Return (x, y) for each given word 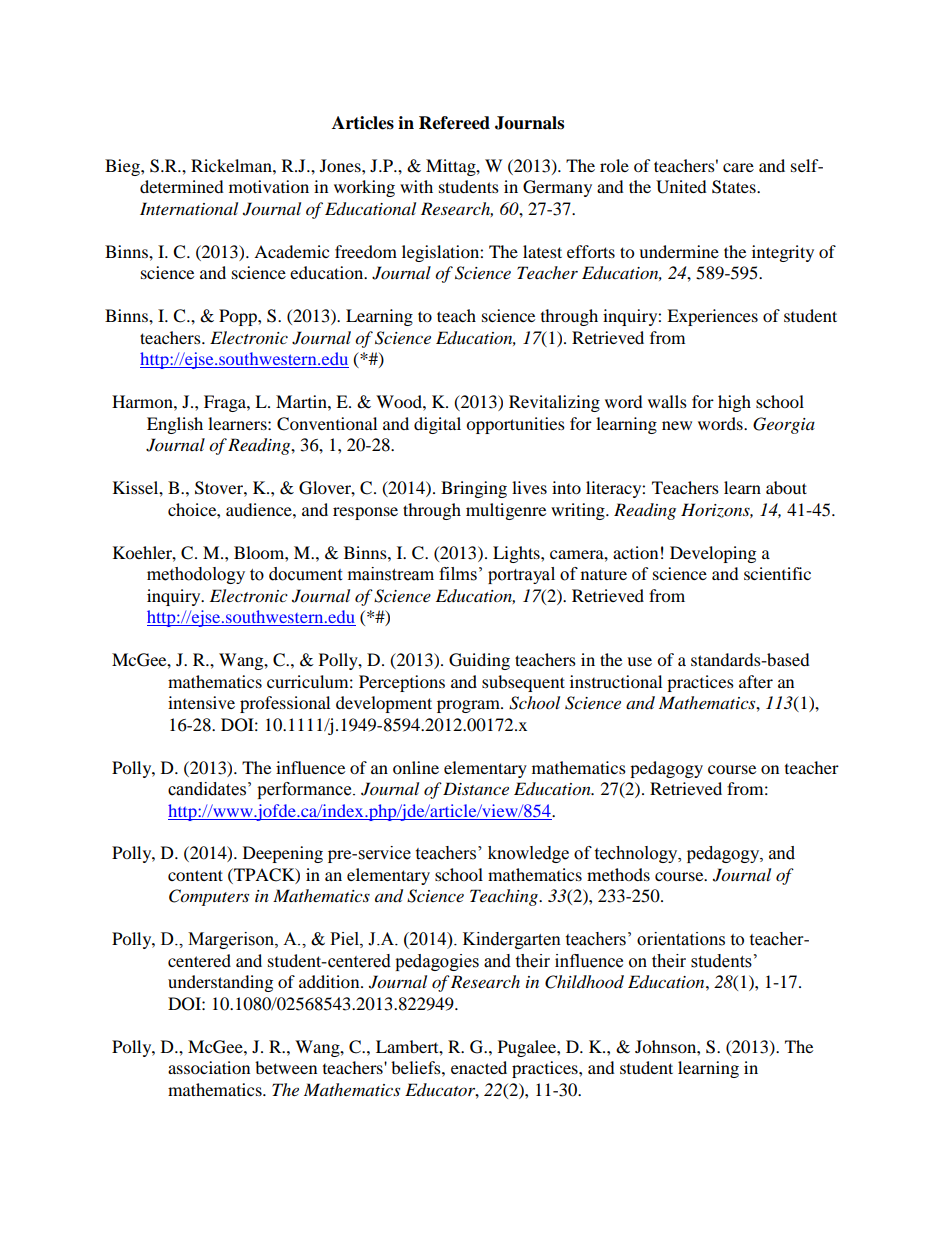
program (469, 706)
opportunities (515, 425)
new (677, 425)
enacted (479, 1067)
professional (285, 704)
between (286, 1067)
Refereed (454, 123)
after (756, 681)
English (175, 425)
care (738, 167)
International (189, 208)
